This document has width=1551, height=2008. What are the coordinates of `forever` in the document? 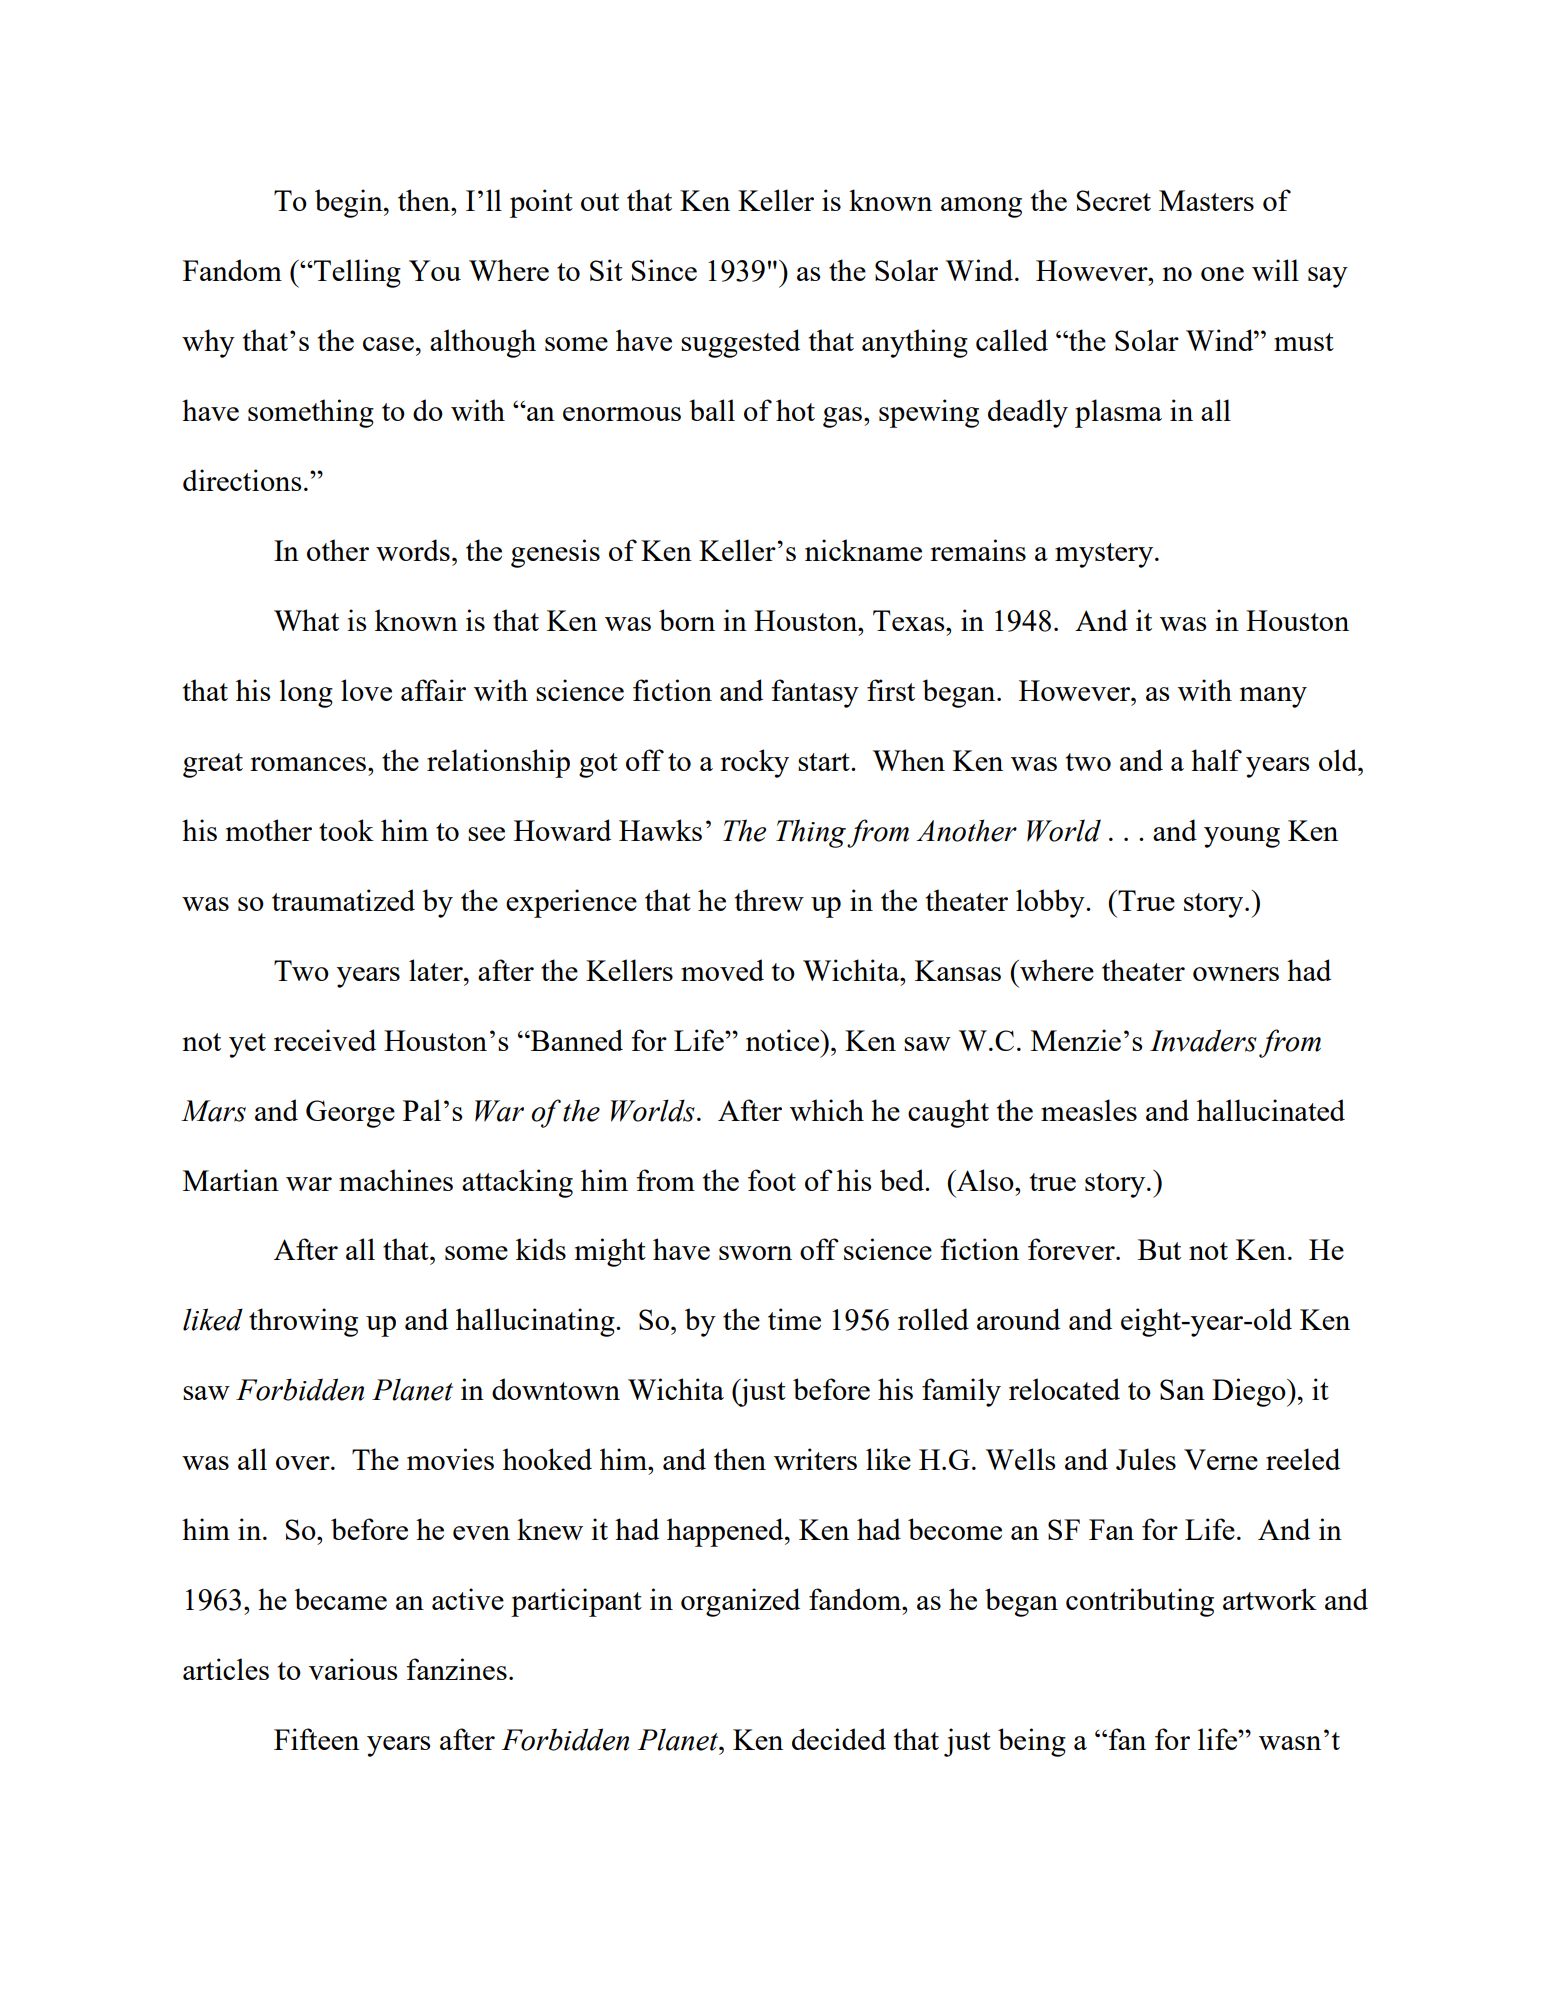 It's located at (1072, 1249).
